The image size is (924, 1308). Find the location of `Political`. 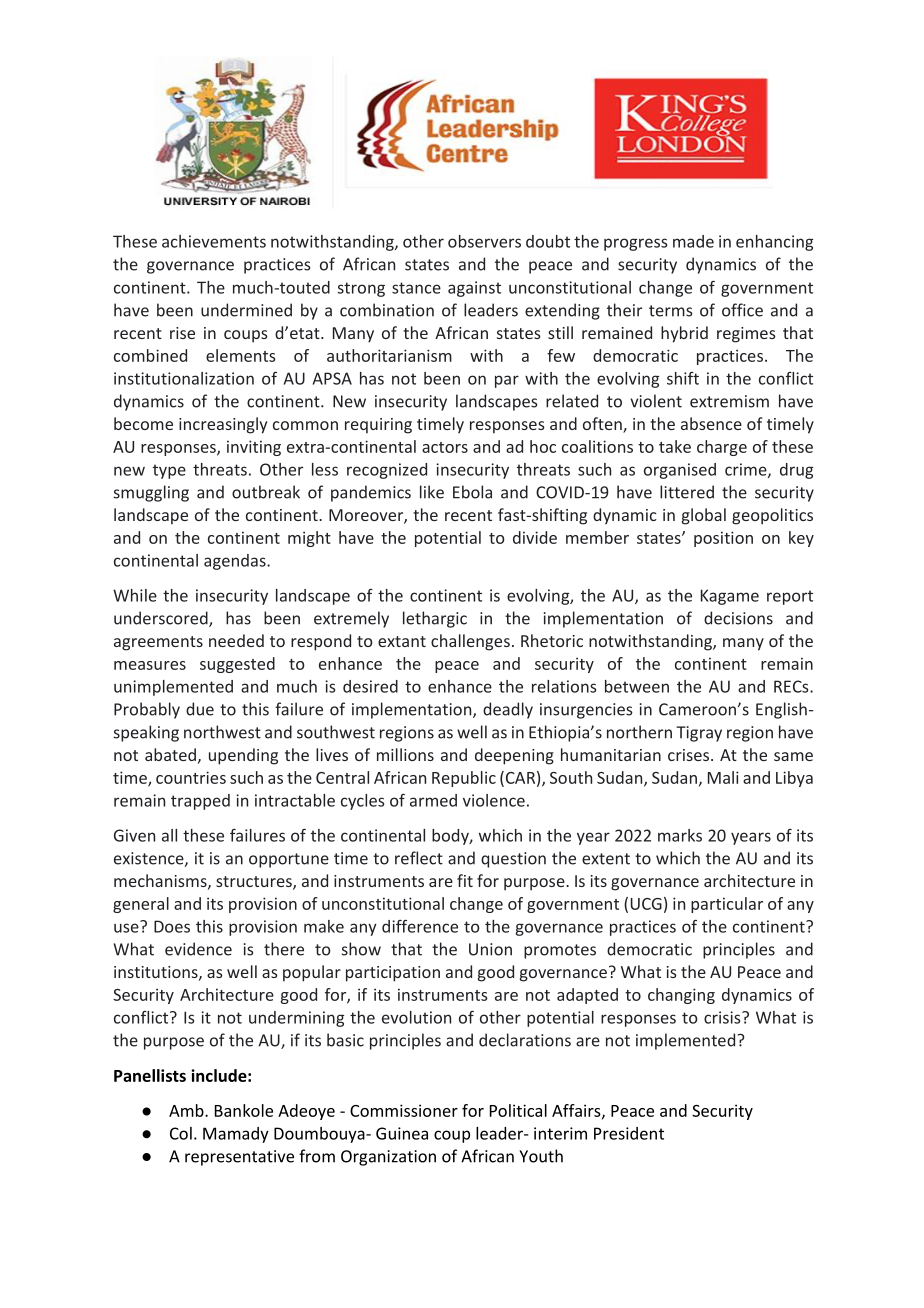

Political is located at coordinates (518, 1110).
